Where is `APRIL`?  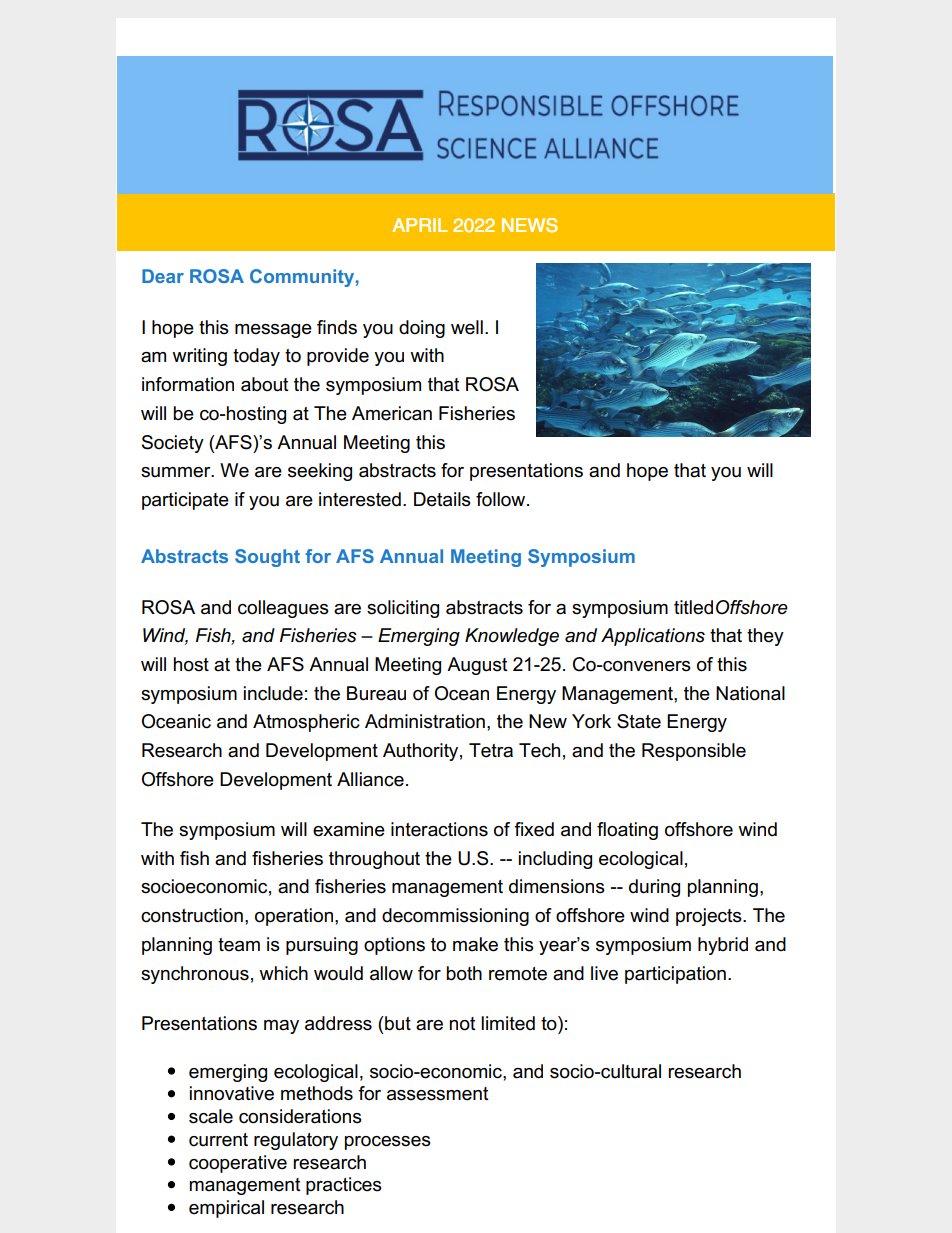
APRIL is located at coordinates (420, 225).
